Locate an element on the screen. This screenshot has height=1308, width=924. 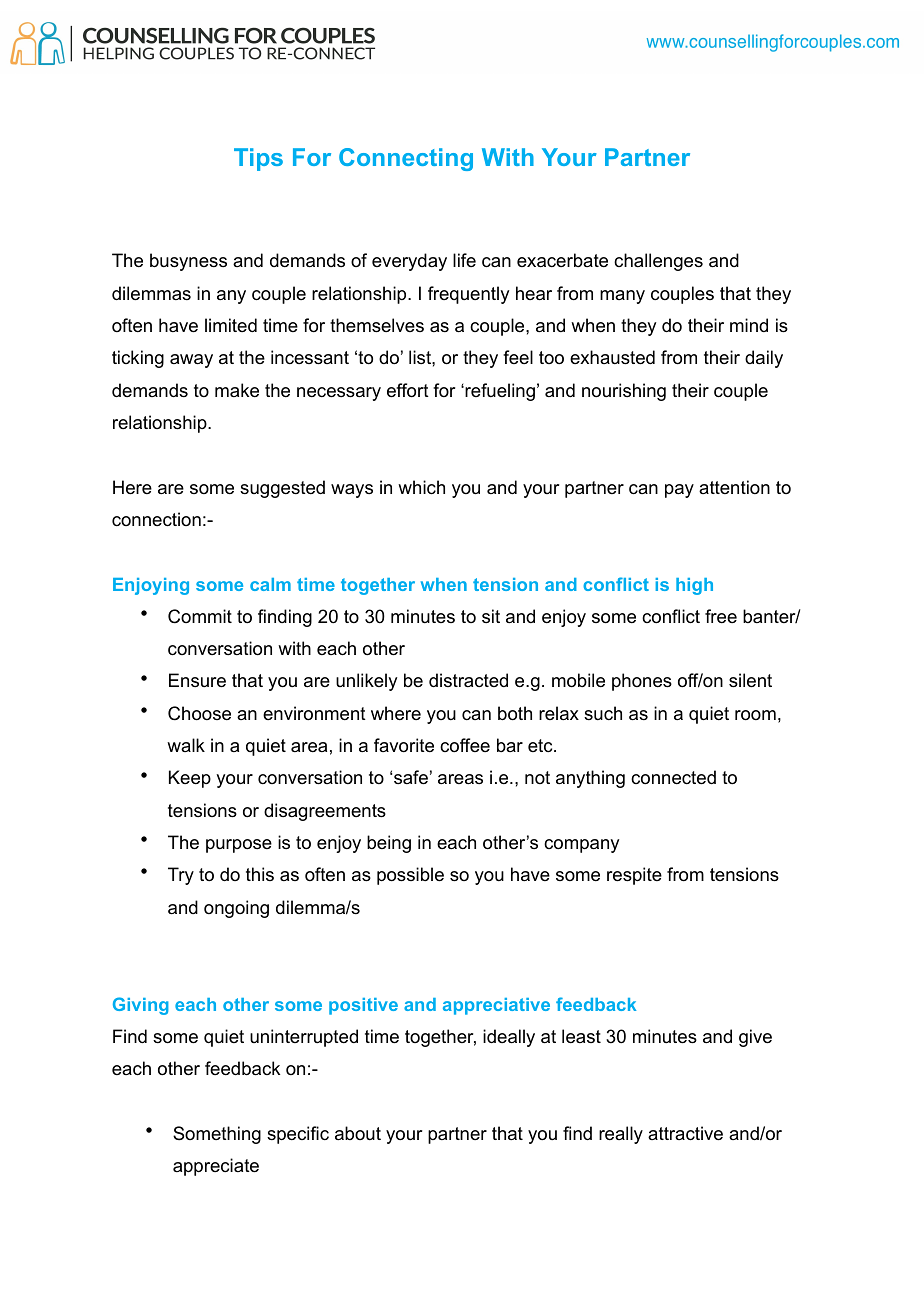
purpose is located at coordinates (239, 846).
